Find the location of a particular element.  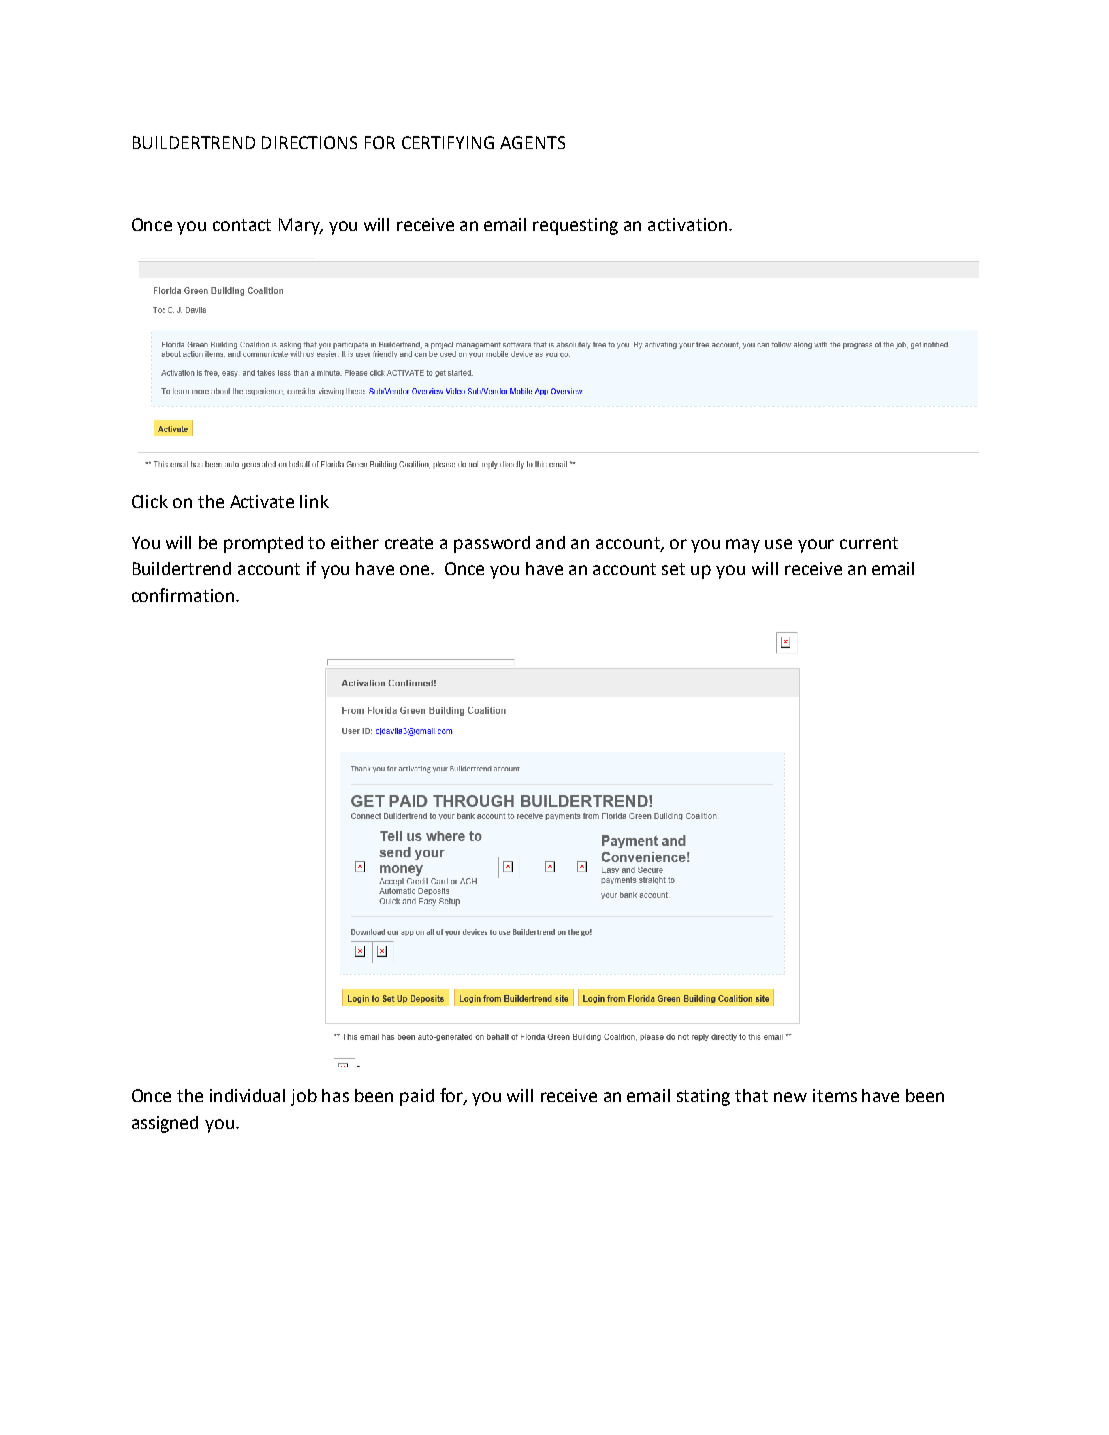

one is located at coordinates (416, 570).
